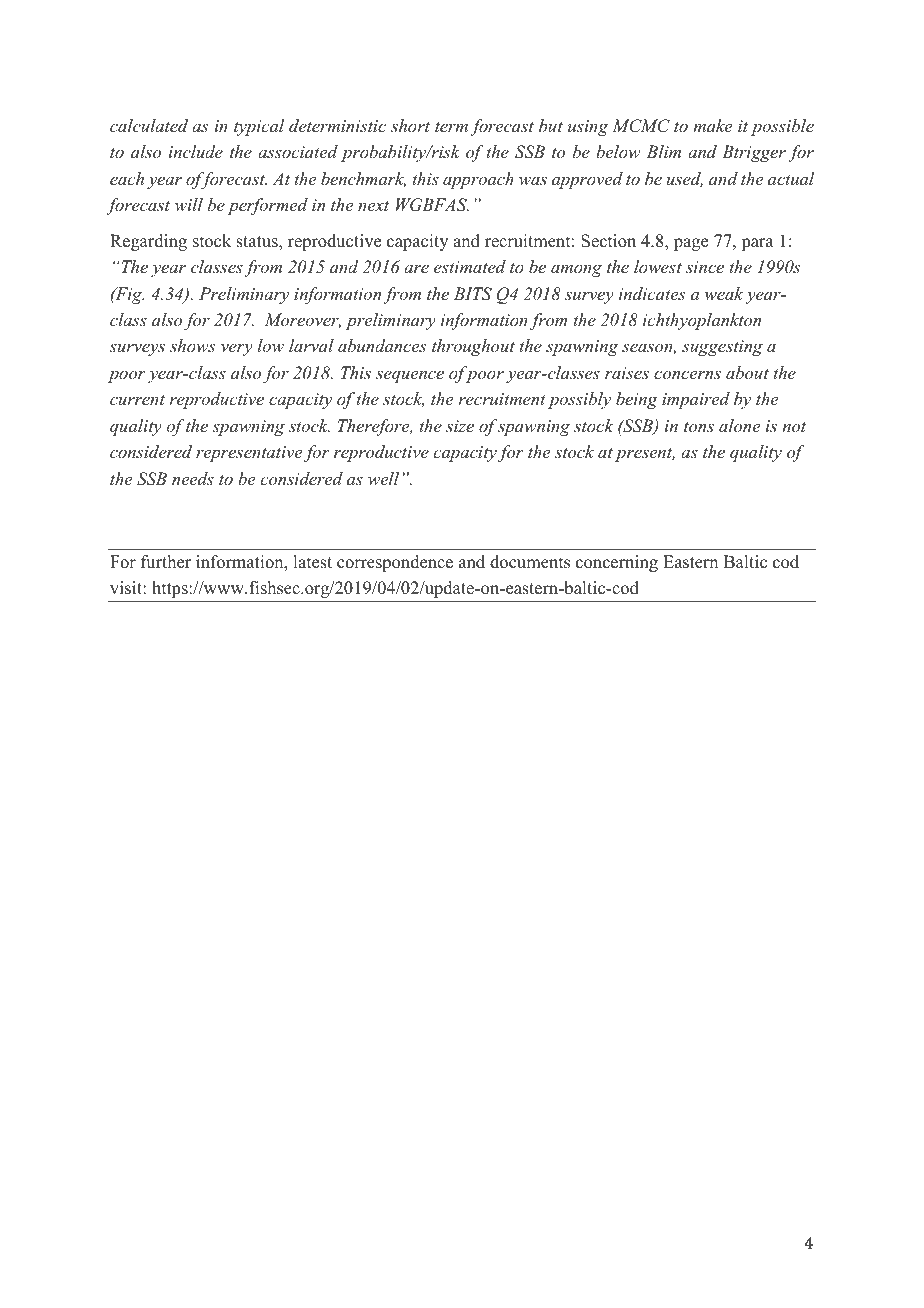  Describe the element at coordinates (395, 563) in the screenshot. I see `correspondence` at that location.
